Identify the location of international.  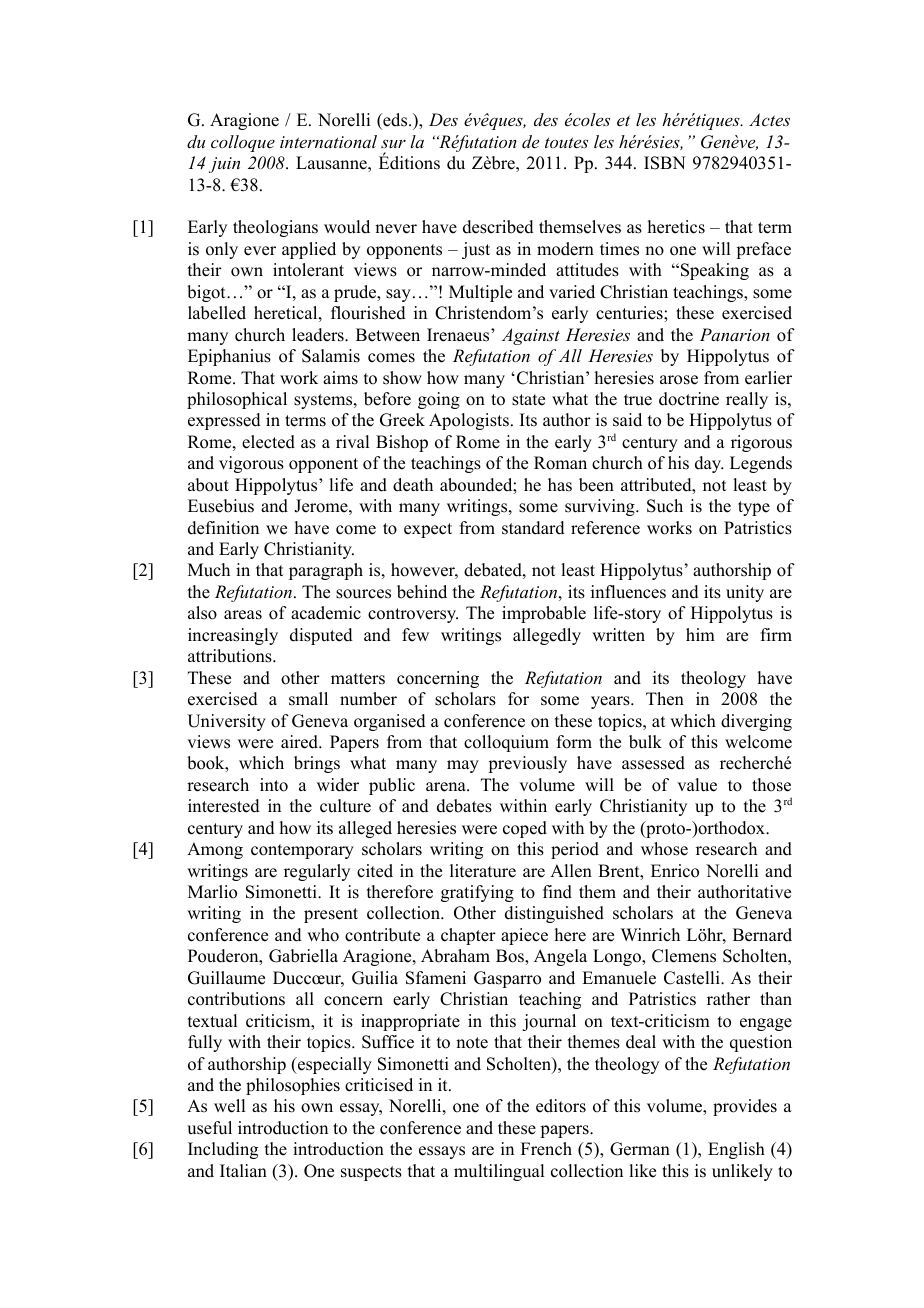
(328, 141).
